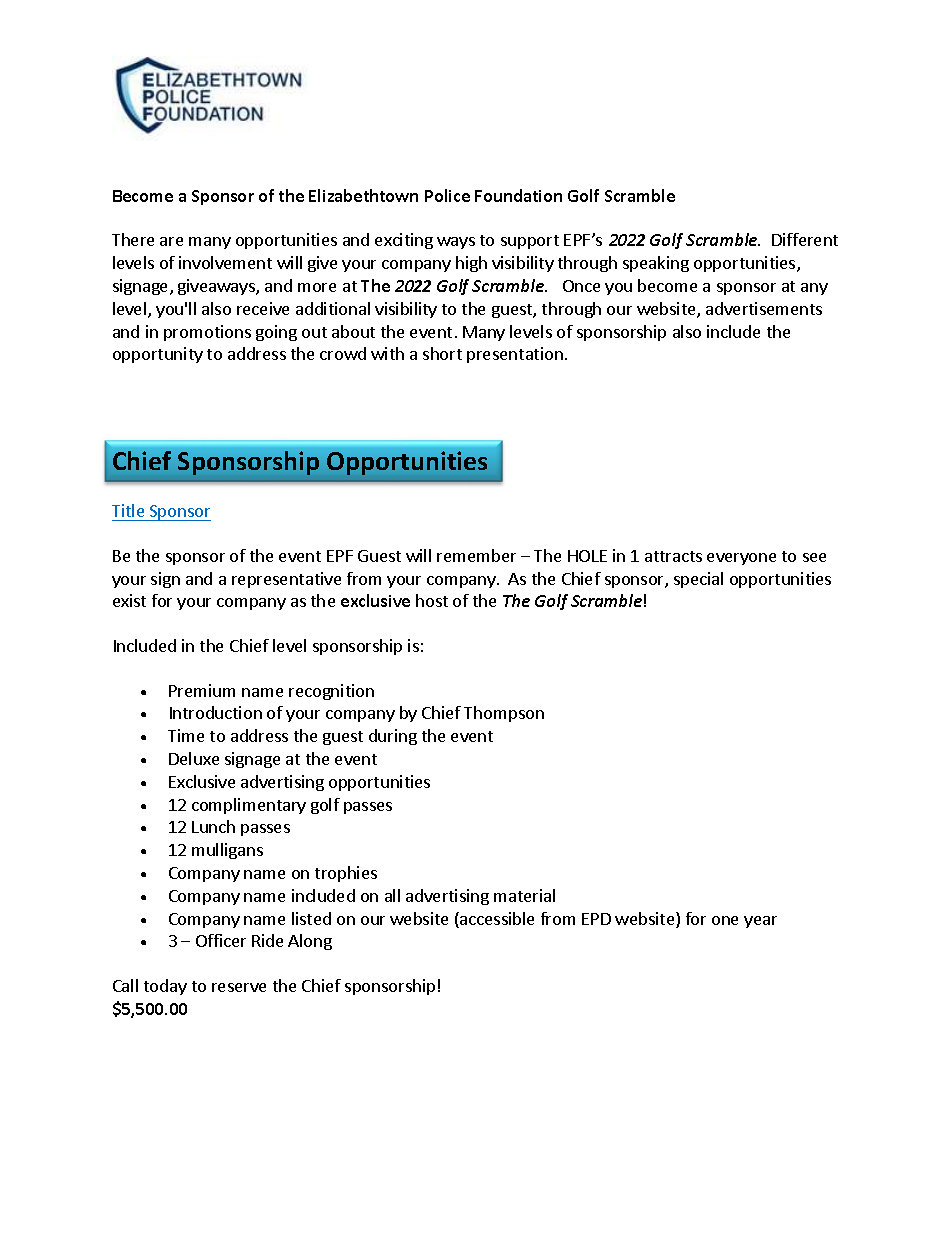  What do you see at coordinates (805, 239) in the page?
I see `Different` at bounding box center [805, 239].
